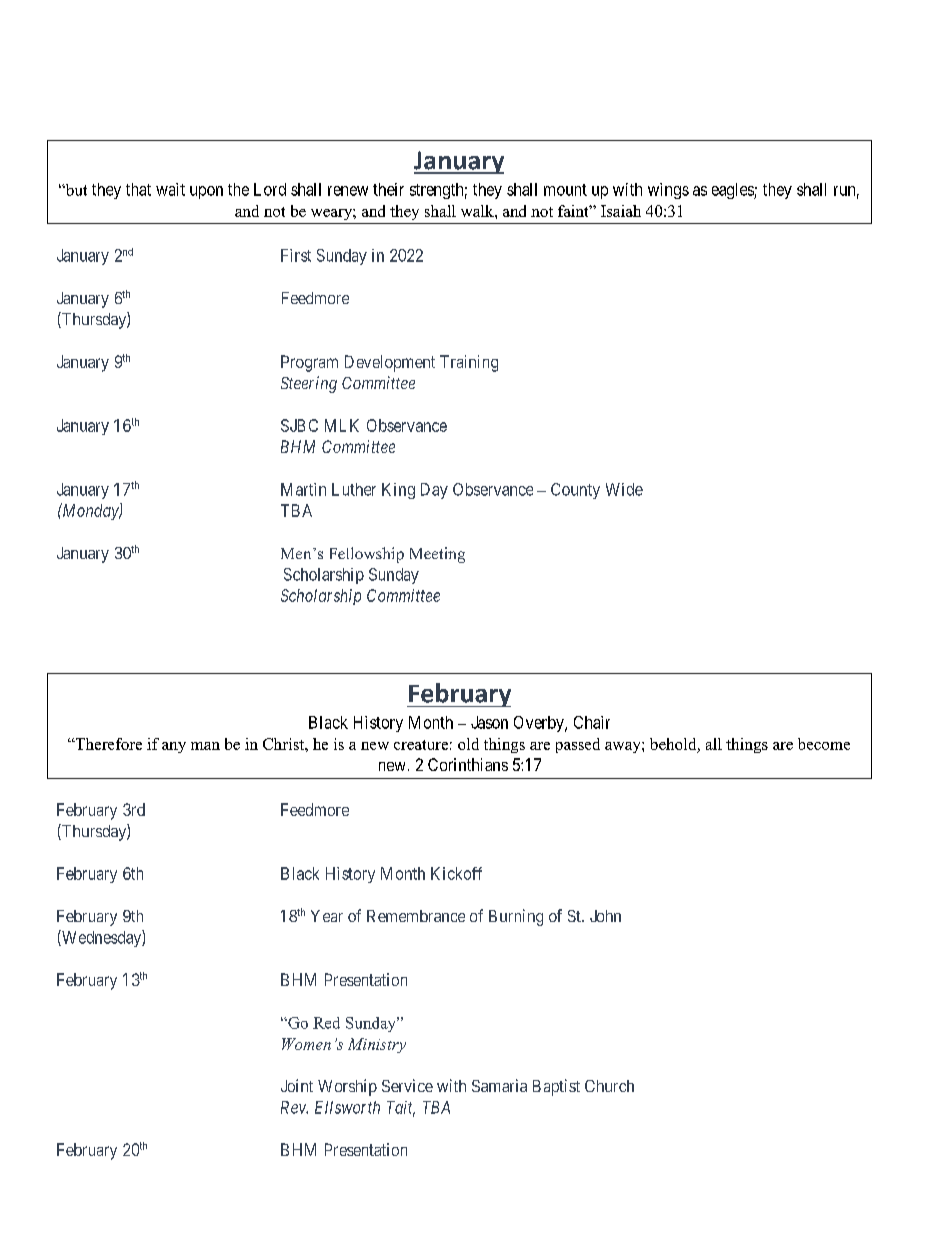 Image resolution: width=952 pixels, height=1233 pixels. What do you see at coordinates (297, 1085) in the screenshot?
I see `Joint` at bounding box center [297, 1085].
